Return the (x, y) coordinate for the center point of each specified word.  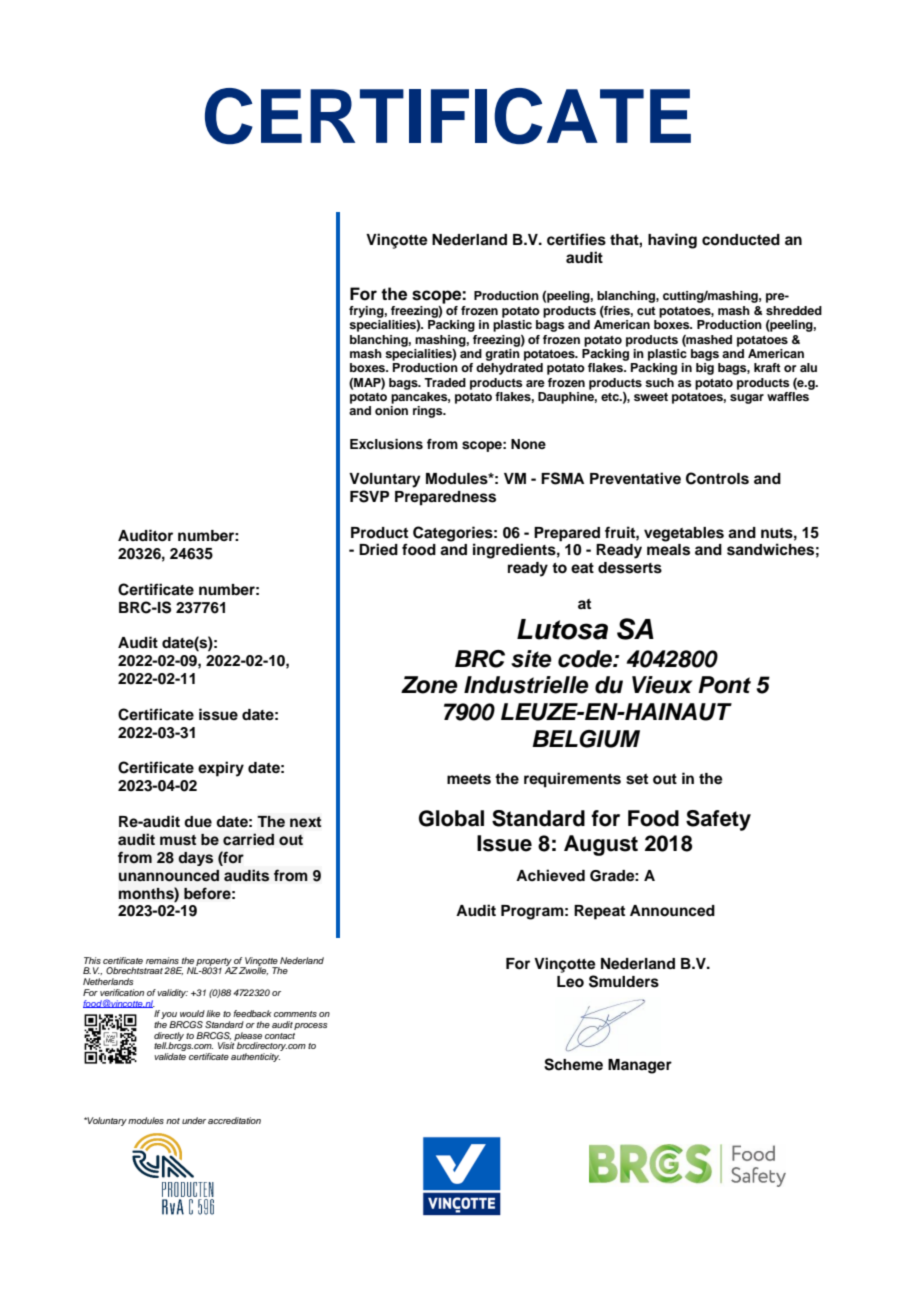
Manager (640, 1066)
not (173, 1121)
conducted (741, 240)
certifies (576, 239)
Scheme (573, 1064)
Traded (445, 382)
